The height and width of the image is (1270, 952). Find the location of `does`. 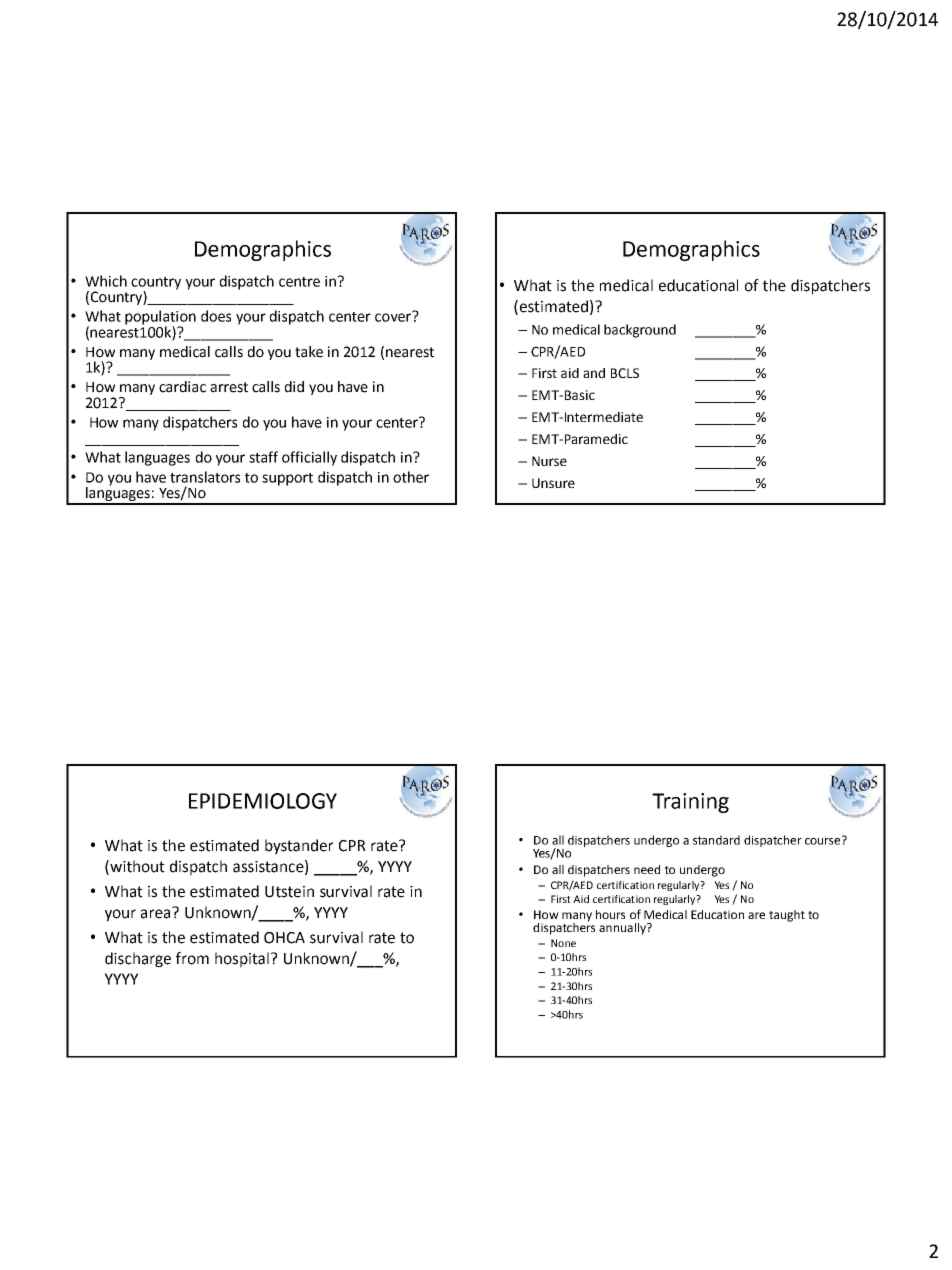

does is located at coordinates (216, 316).
